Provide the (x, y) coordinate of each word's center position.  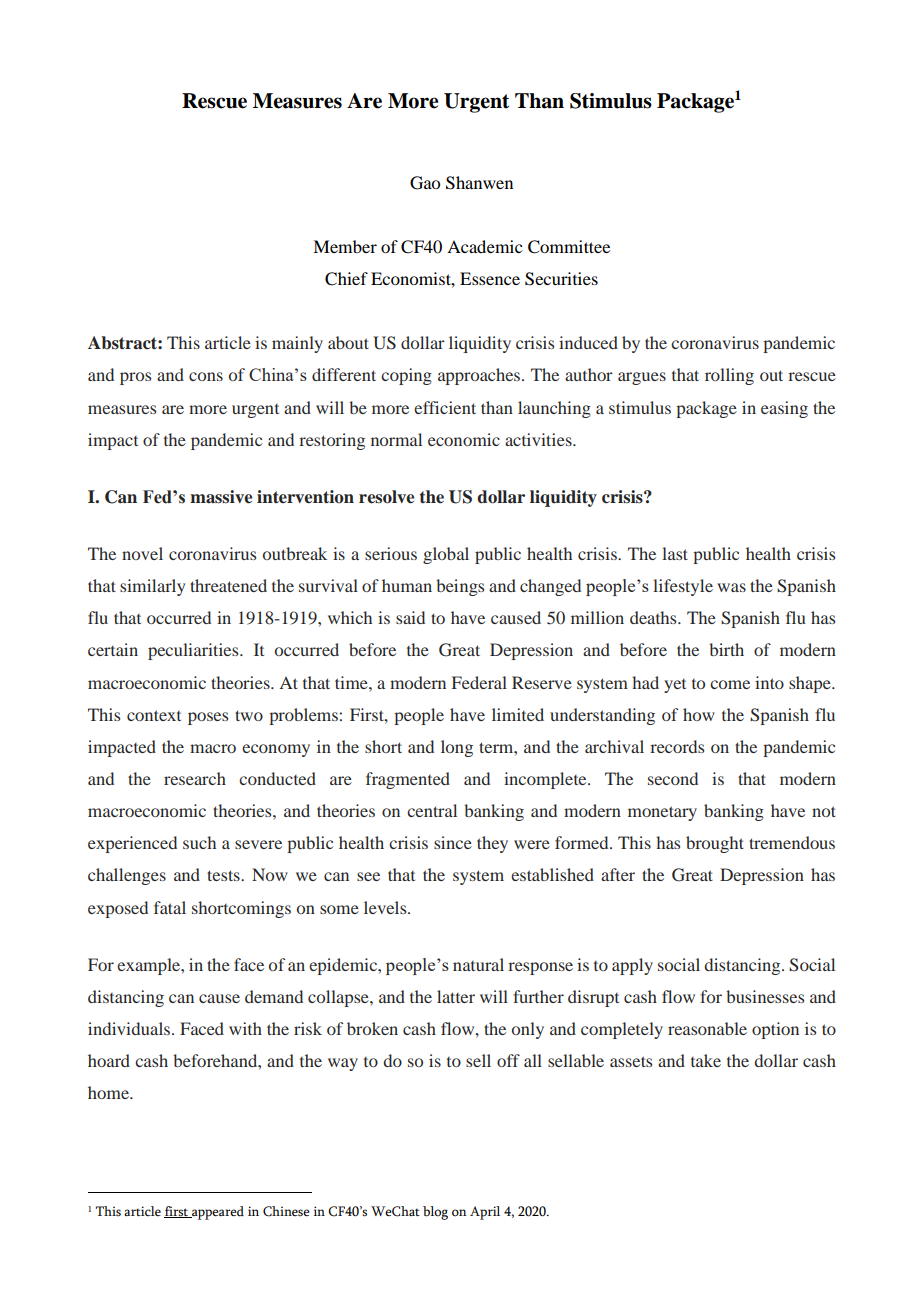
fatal (170, 907)
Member (345, 246)
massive (221, 497)
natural (478, 964)
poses (208, 718)
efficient (445, 407)
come (730, 684)
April (485, 1213)
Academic (484, 246)
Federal (479, 682)
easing (784, 409)
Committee (569, 247)
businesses (765, 996)
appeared (217, 1213)
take (706, 1060)
